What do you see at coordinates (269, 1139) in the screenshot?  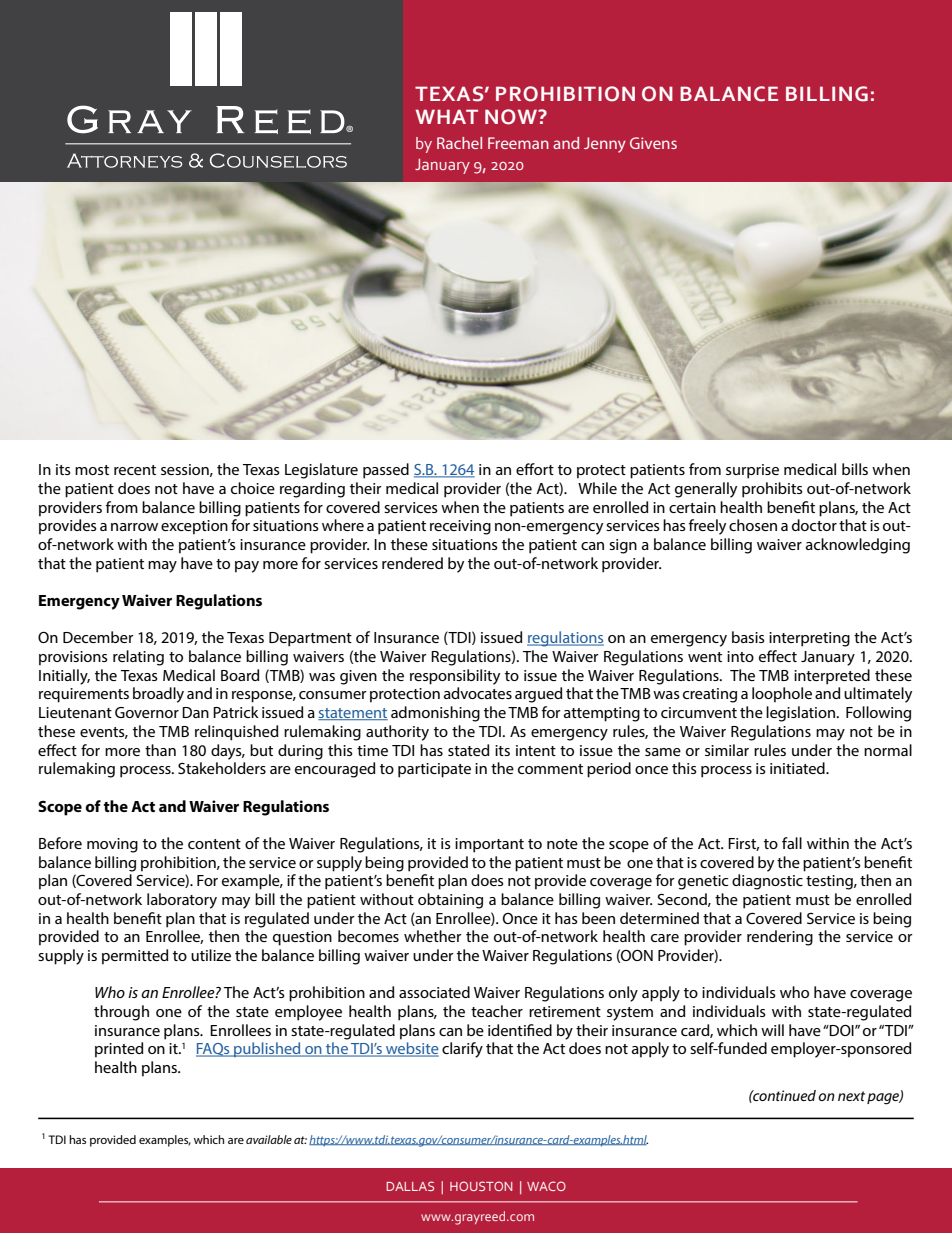 I see `available` at bounding box center [269, 1139].
